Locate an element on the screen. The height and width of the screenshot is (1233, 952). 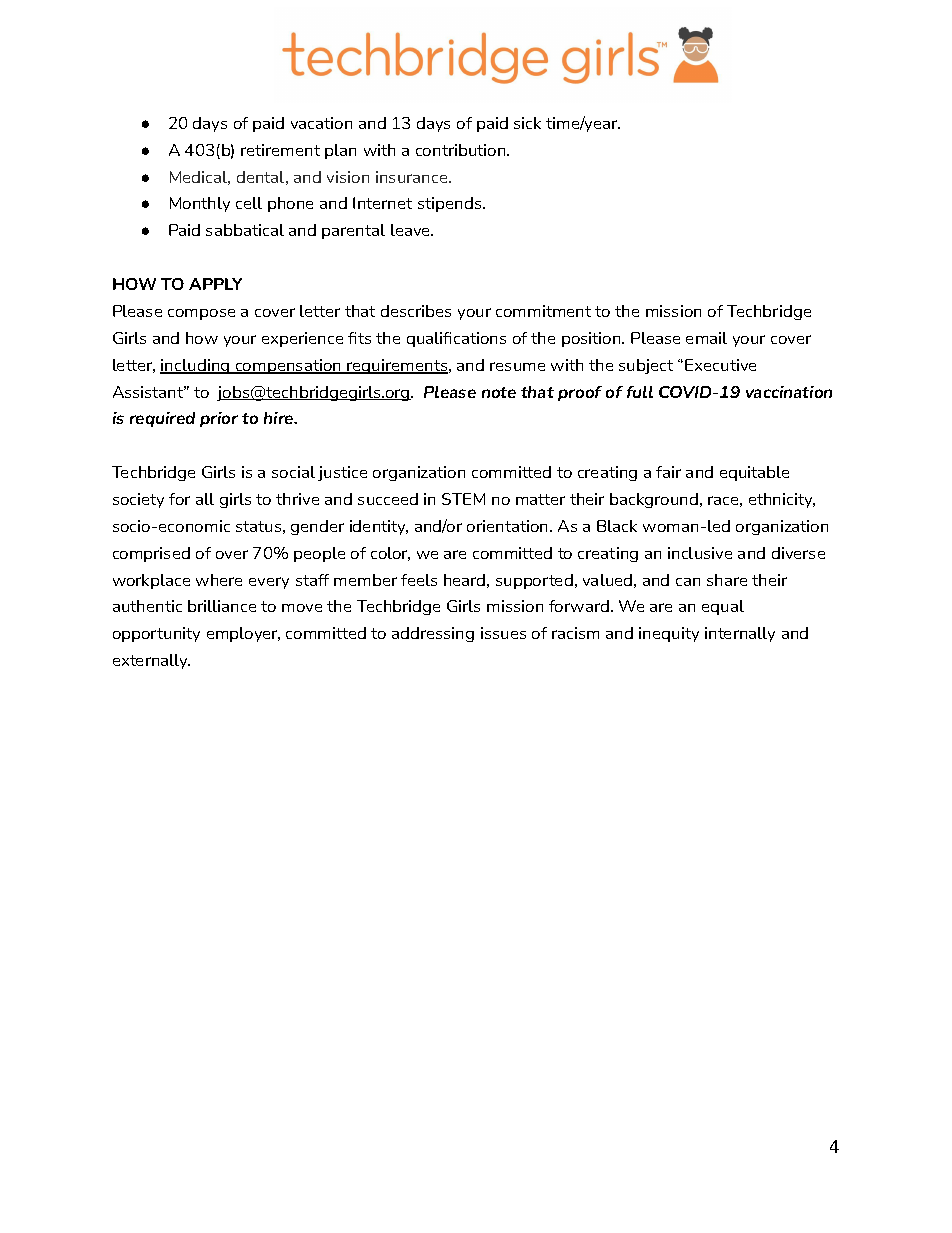
leave is located at coordinates (412, 230).
